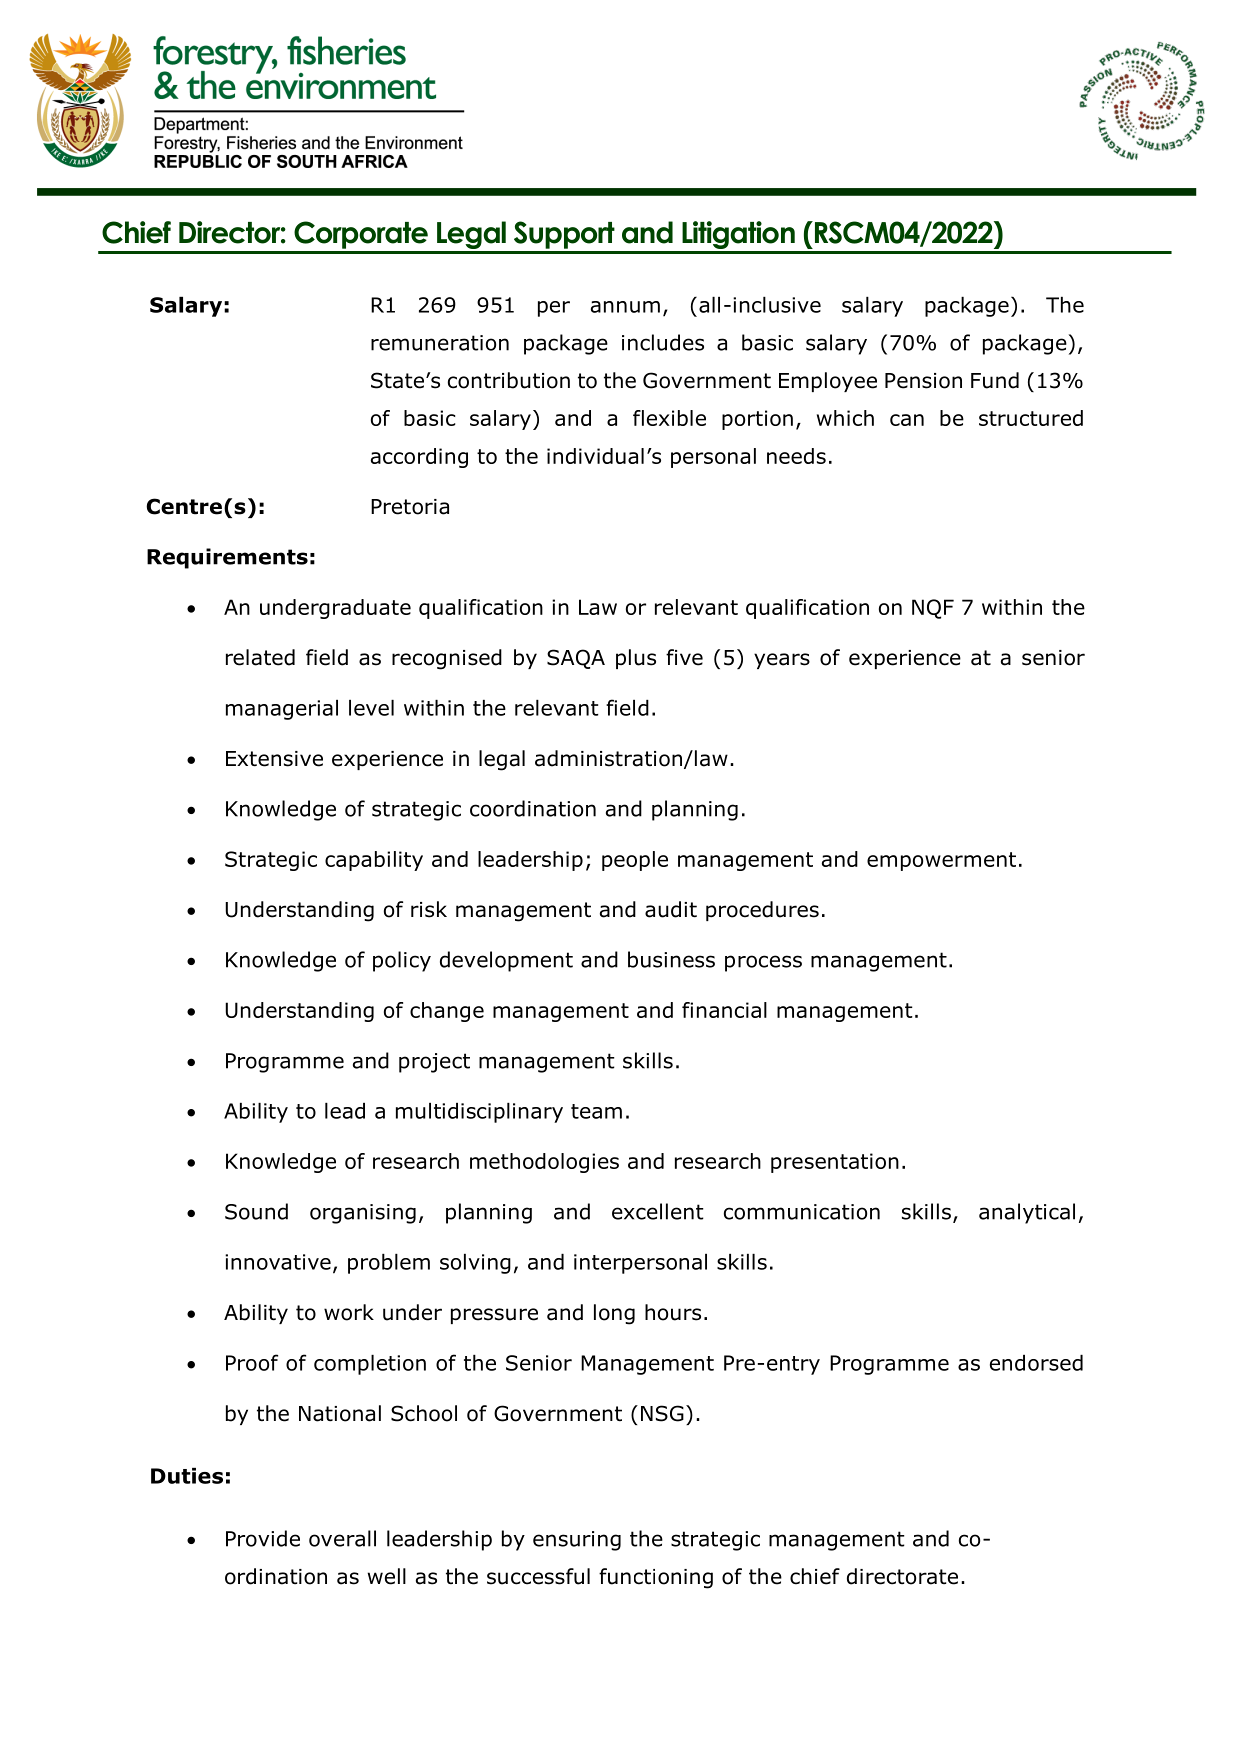  Describe the element at coordinates (274, 759) in the document. I see `Extensive` at that location.
